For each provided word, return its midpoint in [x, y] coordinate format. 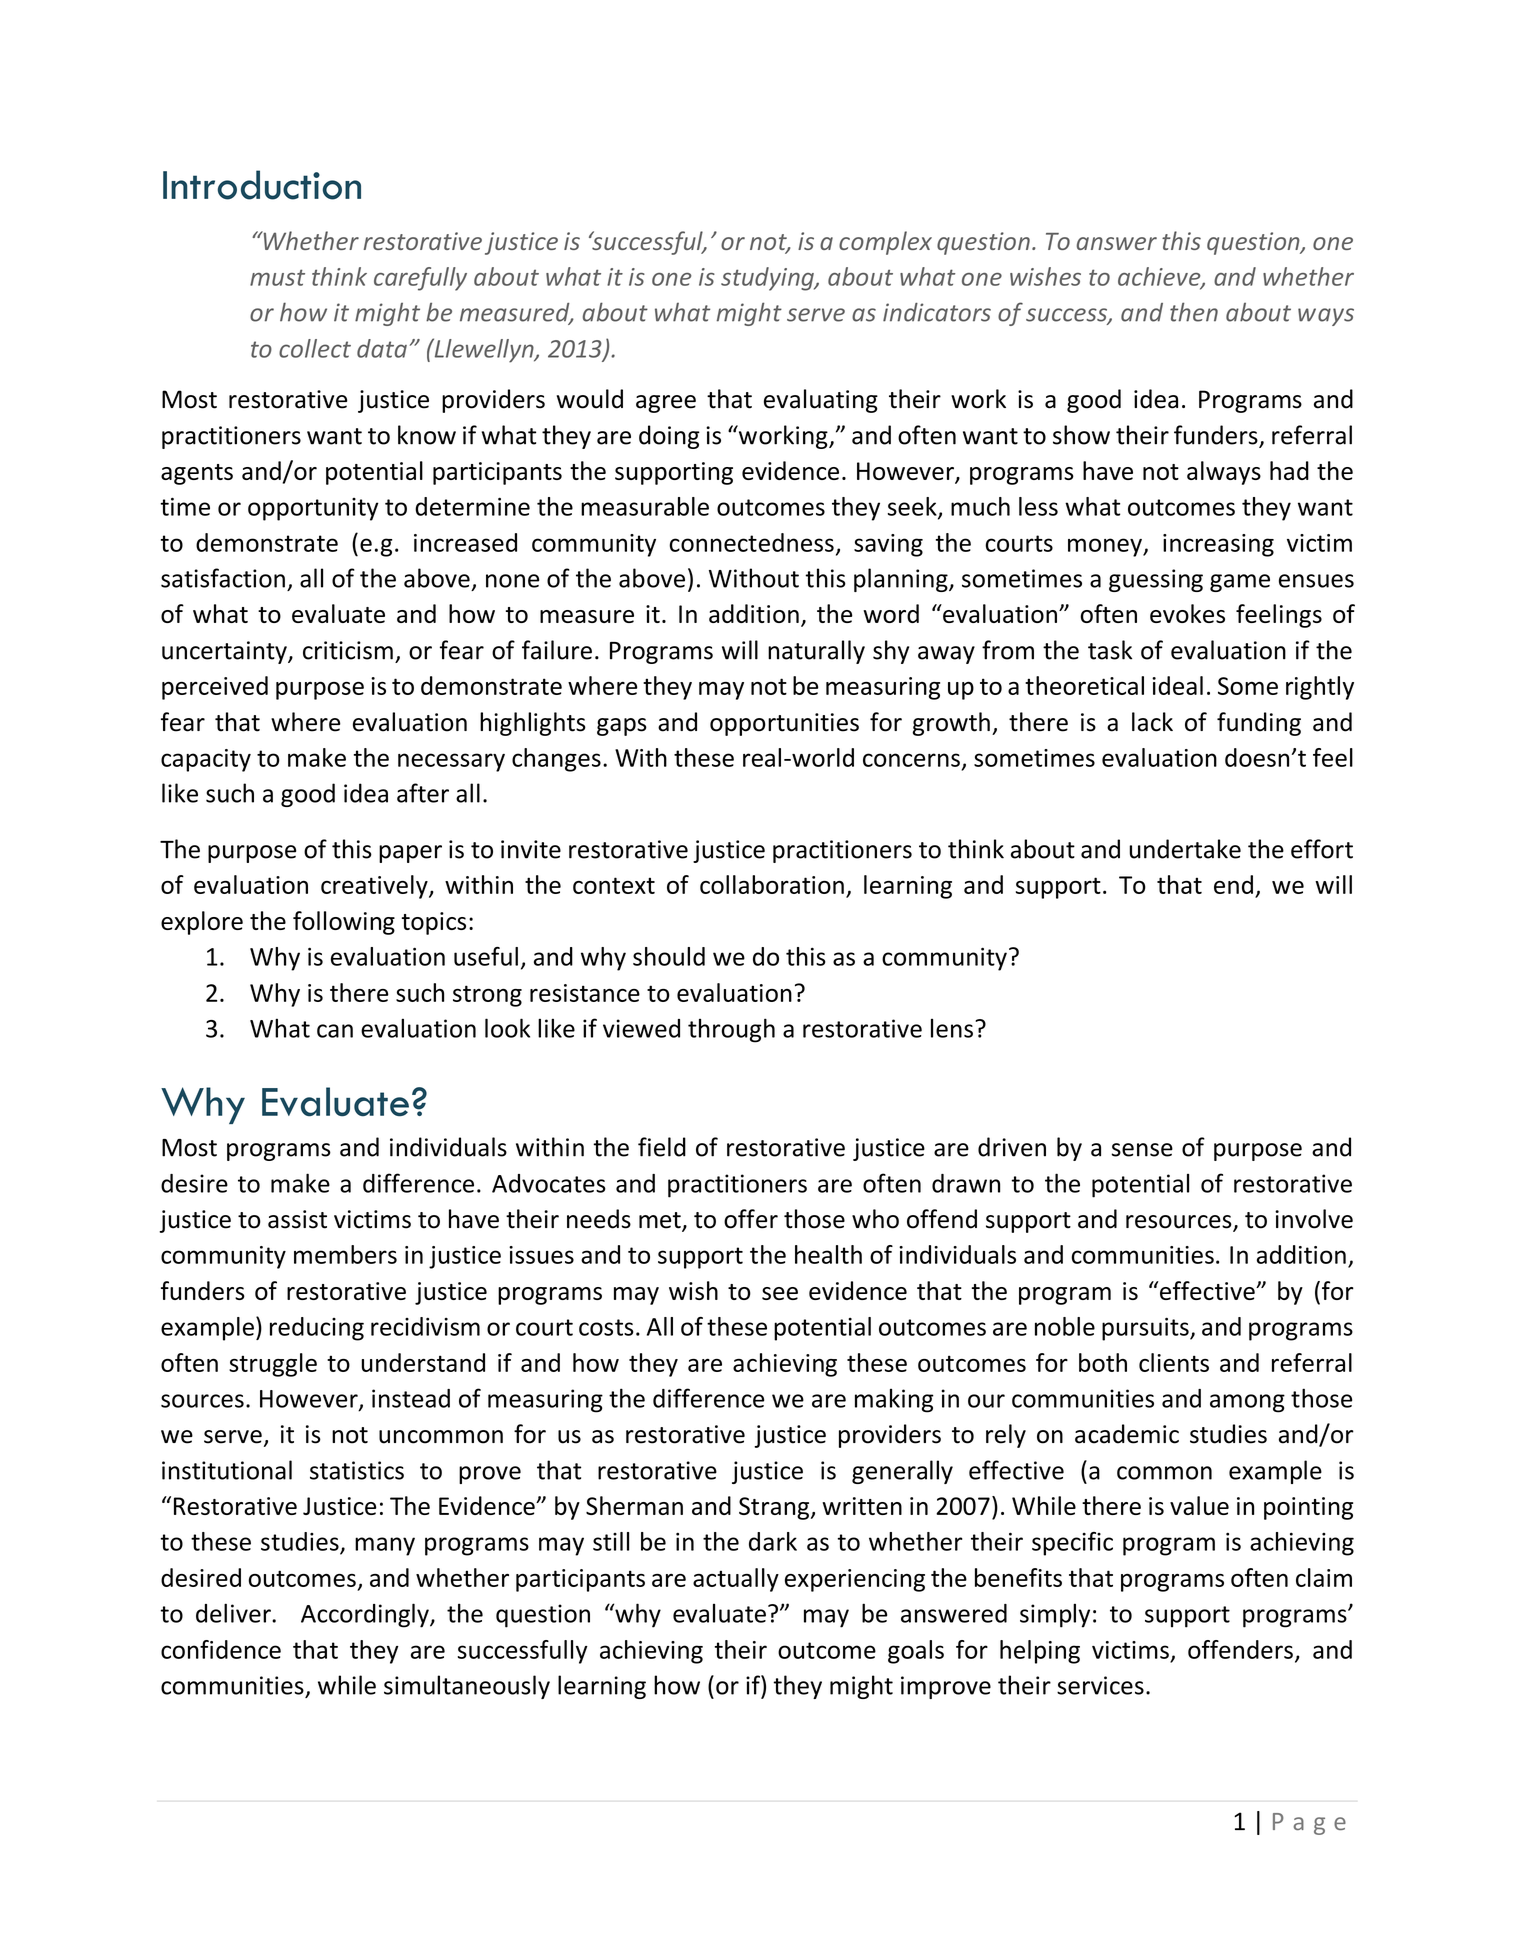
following [344, 923]
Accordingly [366, 1615]
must [277, 277]
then [1194, 312]
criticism [348, 650]
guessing [1156, 580]
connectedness [751, 542]
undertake [1185, 849]
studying [768, 279]
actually [736, 1580]
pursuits [1146, 1329]
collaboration [772, 884]
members [345, 1254]
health [828, 1254]
